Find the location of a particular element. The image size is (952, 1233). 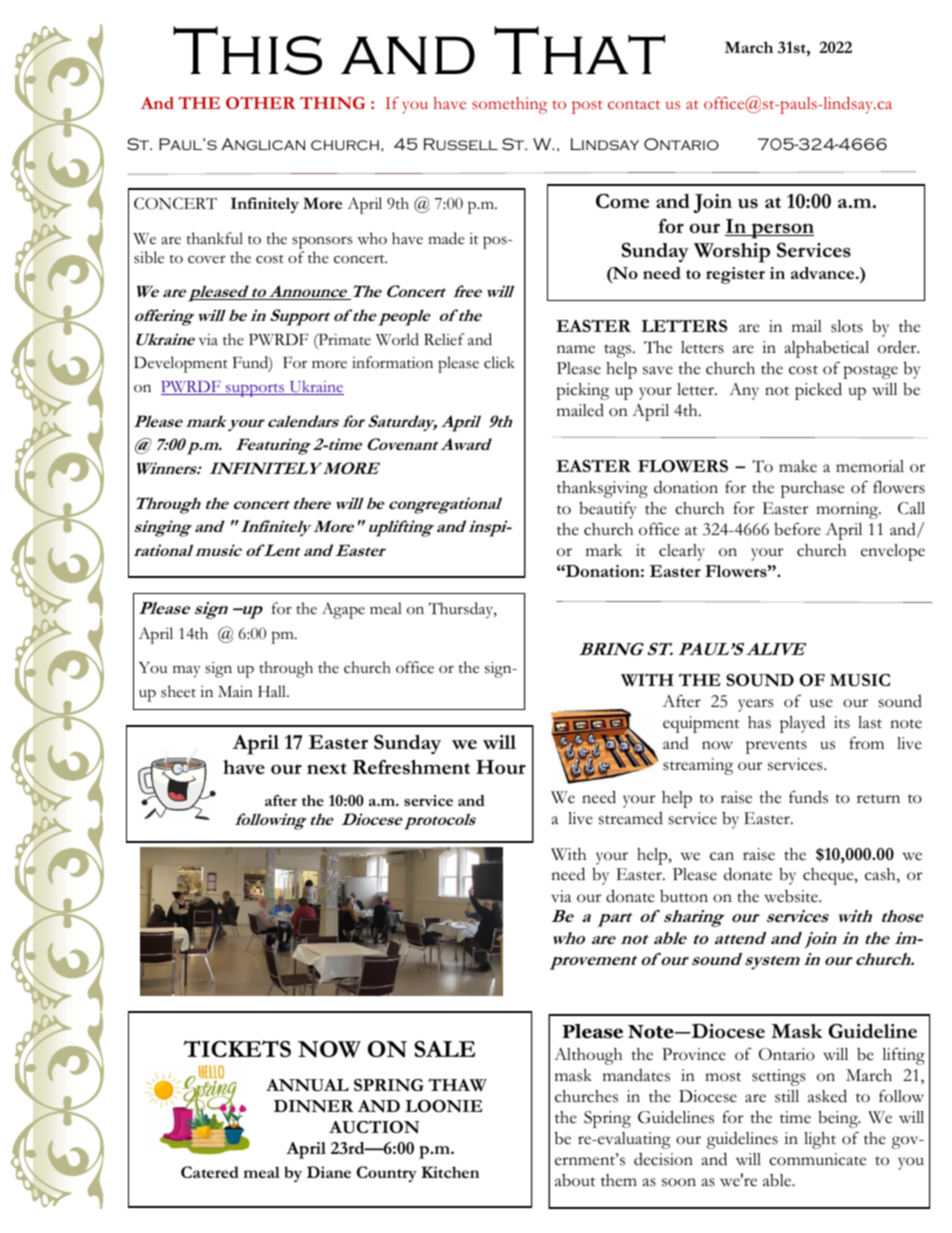

That is located at coordinates (579, 50).
